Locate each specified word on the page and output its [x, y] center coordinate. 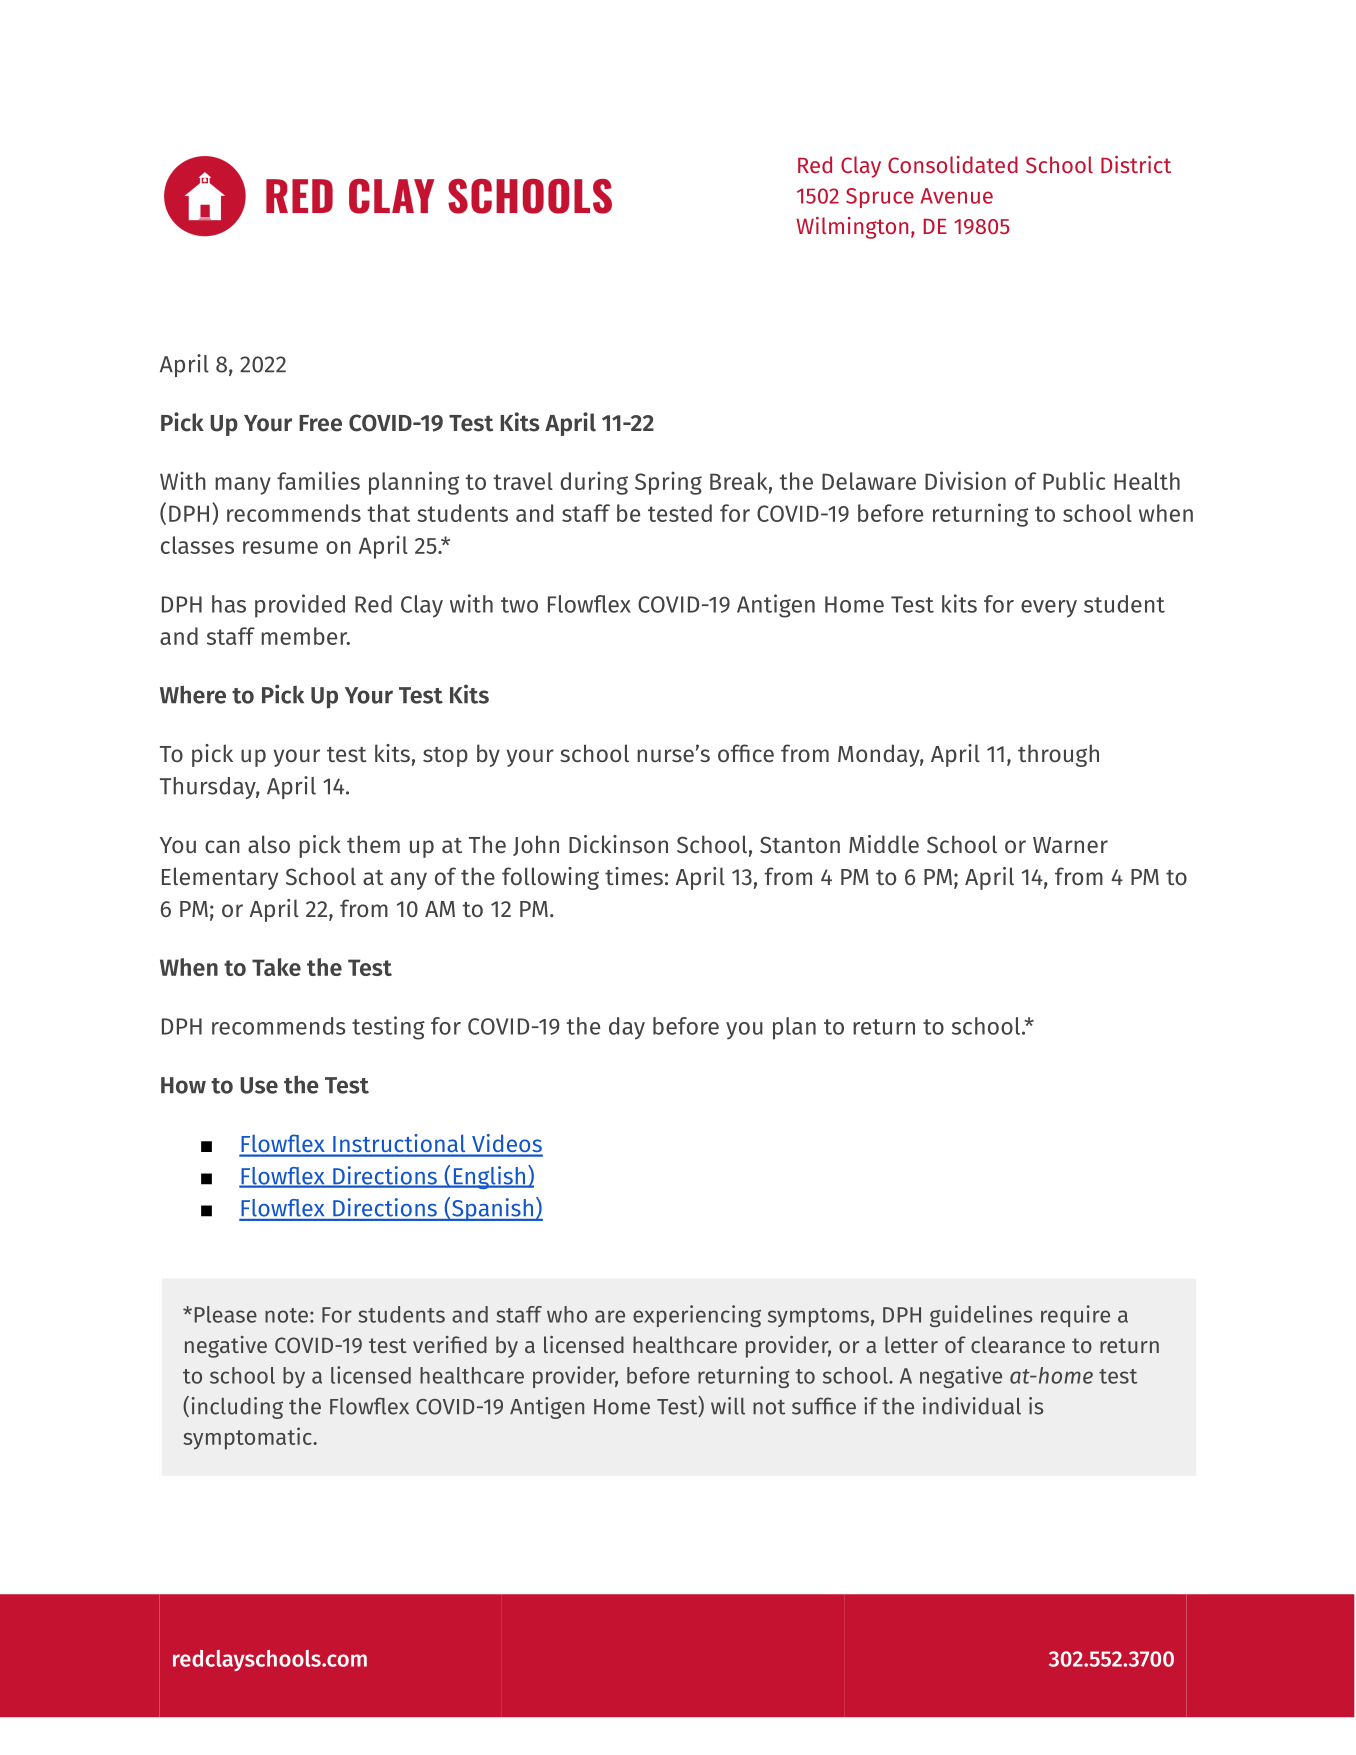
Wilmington [852, 228]
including [237, 1408]
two [519, 605]
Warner [1070, 845]
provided [300, 606]
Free [320, 423]
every [1049, 609]
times [634, 876]
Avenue [956, 196]
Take [276, 967]
